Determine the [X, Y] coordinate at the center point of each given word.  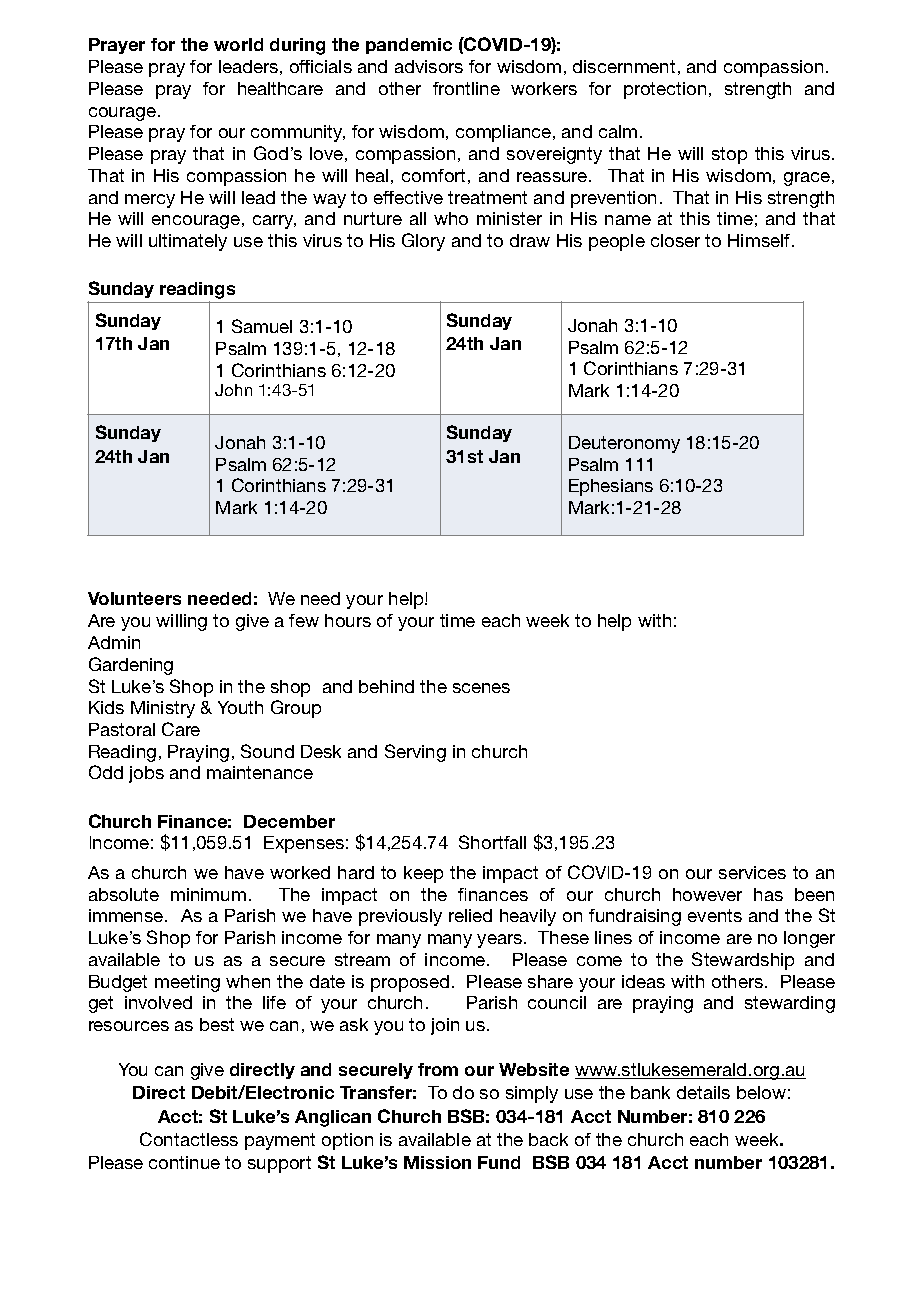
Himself [759, 240]
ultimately [188, 242]
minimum [208, 894]
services [752, 872]
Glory [423, 242]
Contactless [189, 1139]
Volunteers [134, 598]
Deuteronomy [624, 444]
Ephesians [611, 487]
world [238, 44]
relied [470, 915]
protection [665, 90]
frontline [466, 88]
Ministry [163, 709]
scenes [481, 688]
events [715, 915]
